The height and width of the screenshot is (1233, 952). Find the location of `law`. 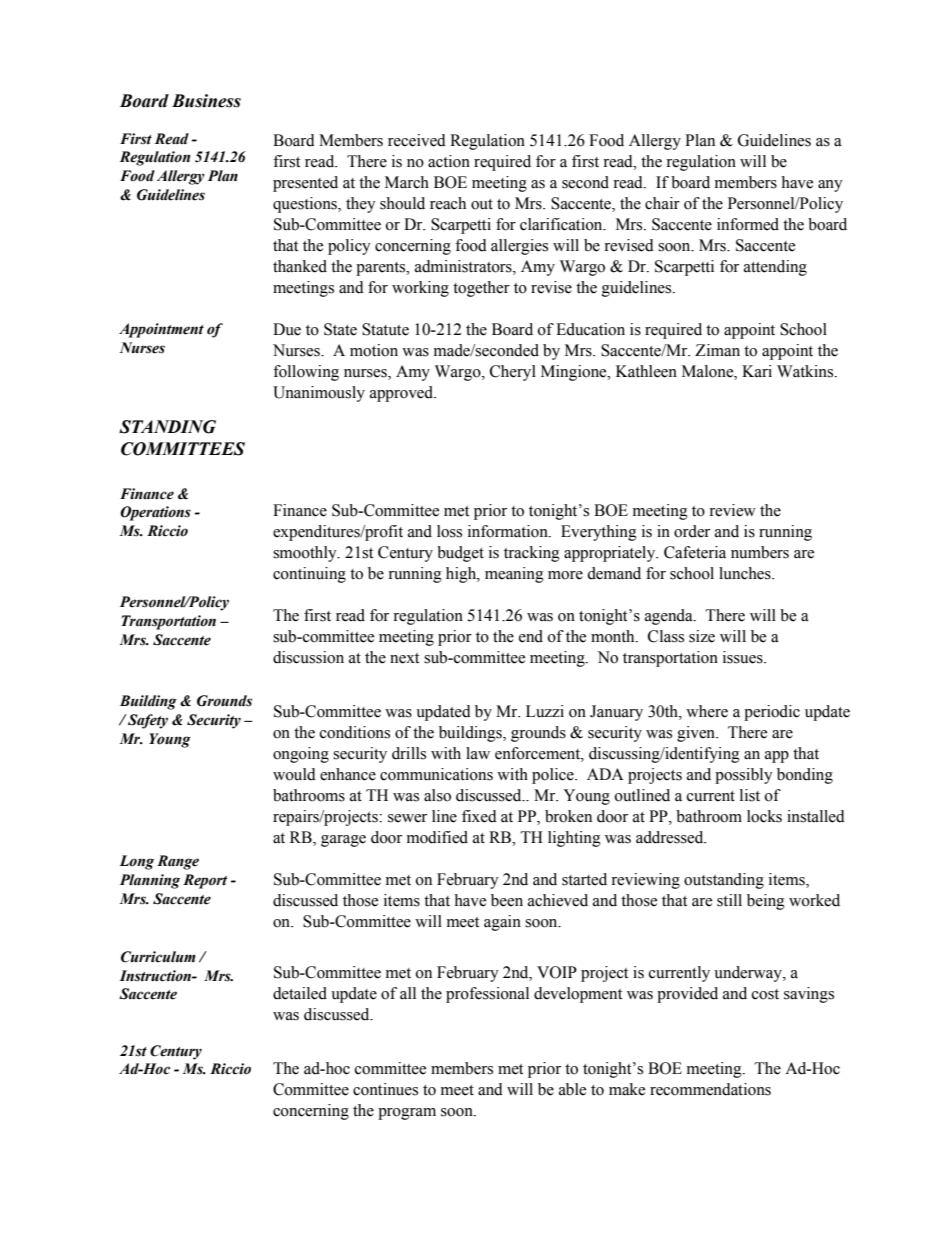

law is located at coordinates (478, 753).
